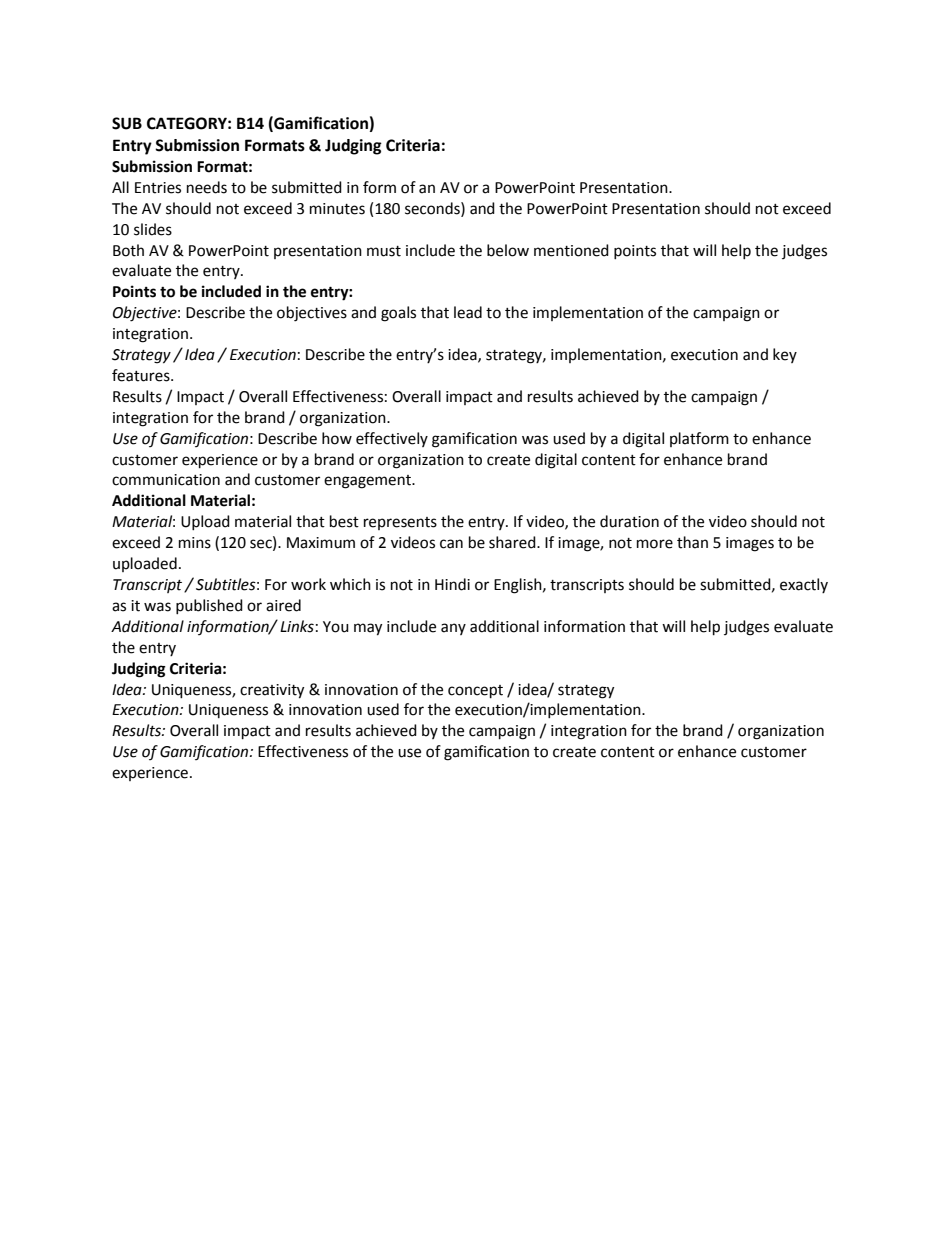  Describe the element at coordinates (785, 355) in the screenshot. I see `key` at that location.
